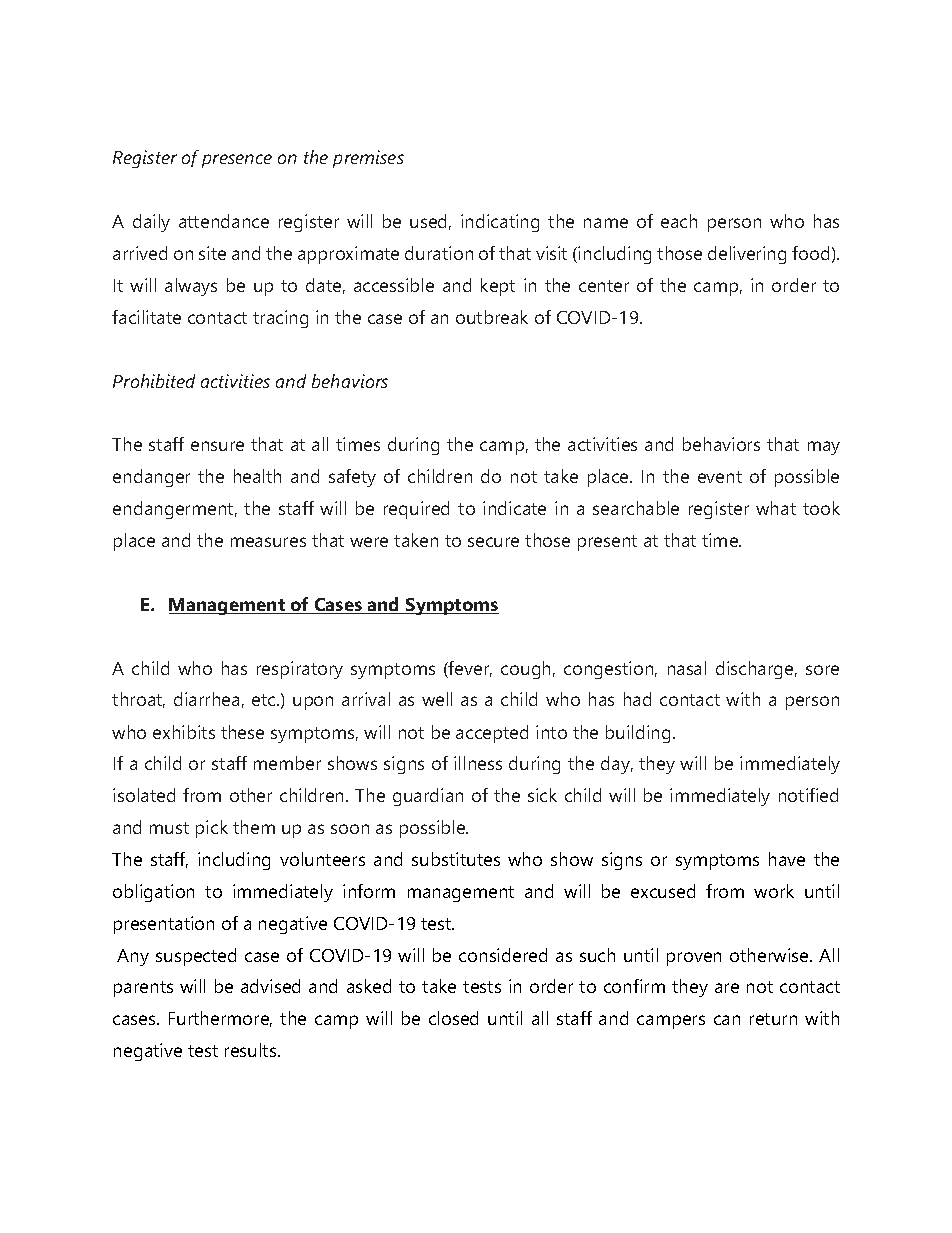 The image size is (952, 1233). What do you see at coordinates (237, 161) in the screenshot?
I see `presence` at bounding box center [237, 161].
